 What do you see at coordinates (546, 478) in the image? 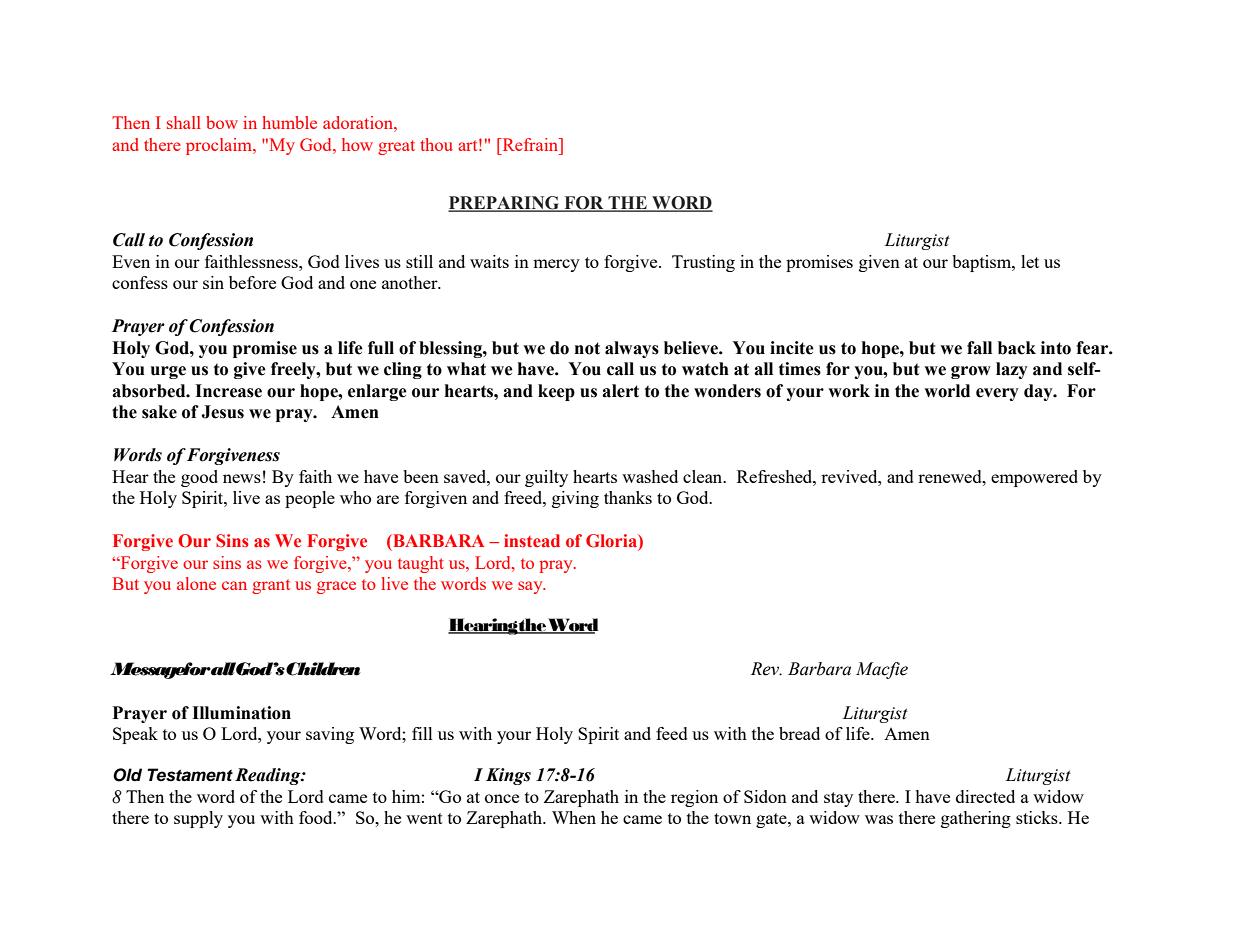
I see `guilty` at bounding box center [546, 478].
